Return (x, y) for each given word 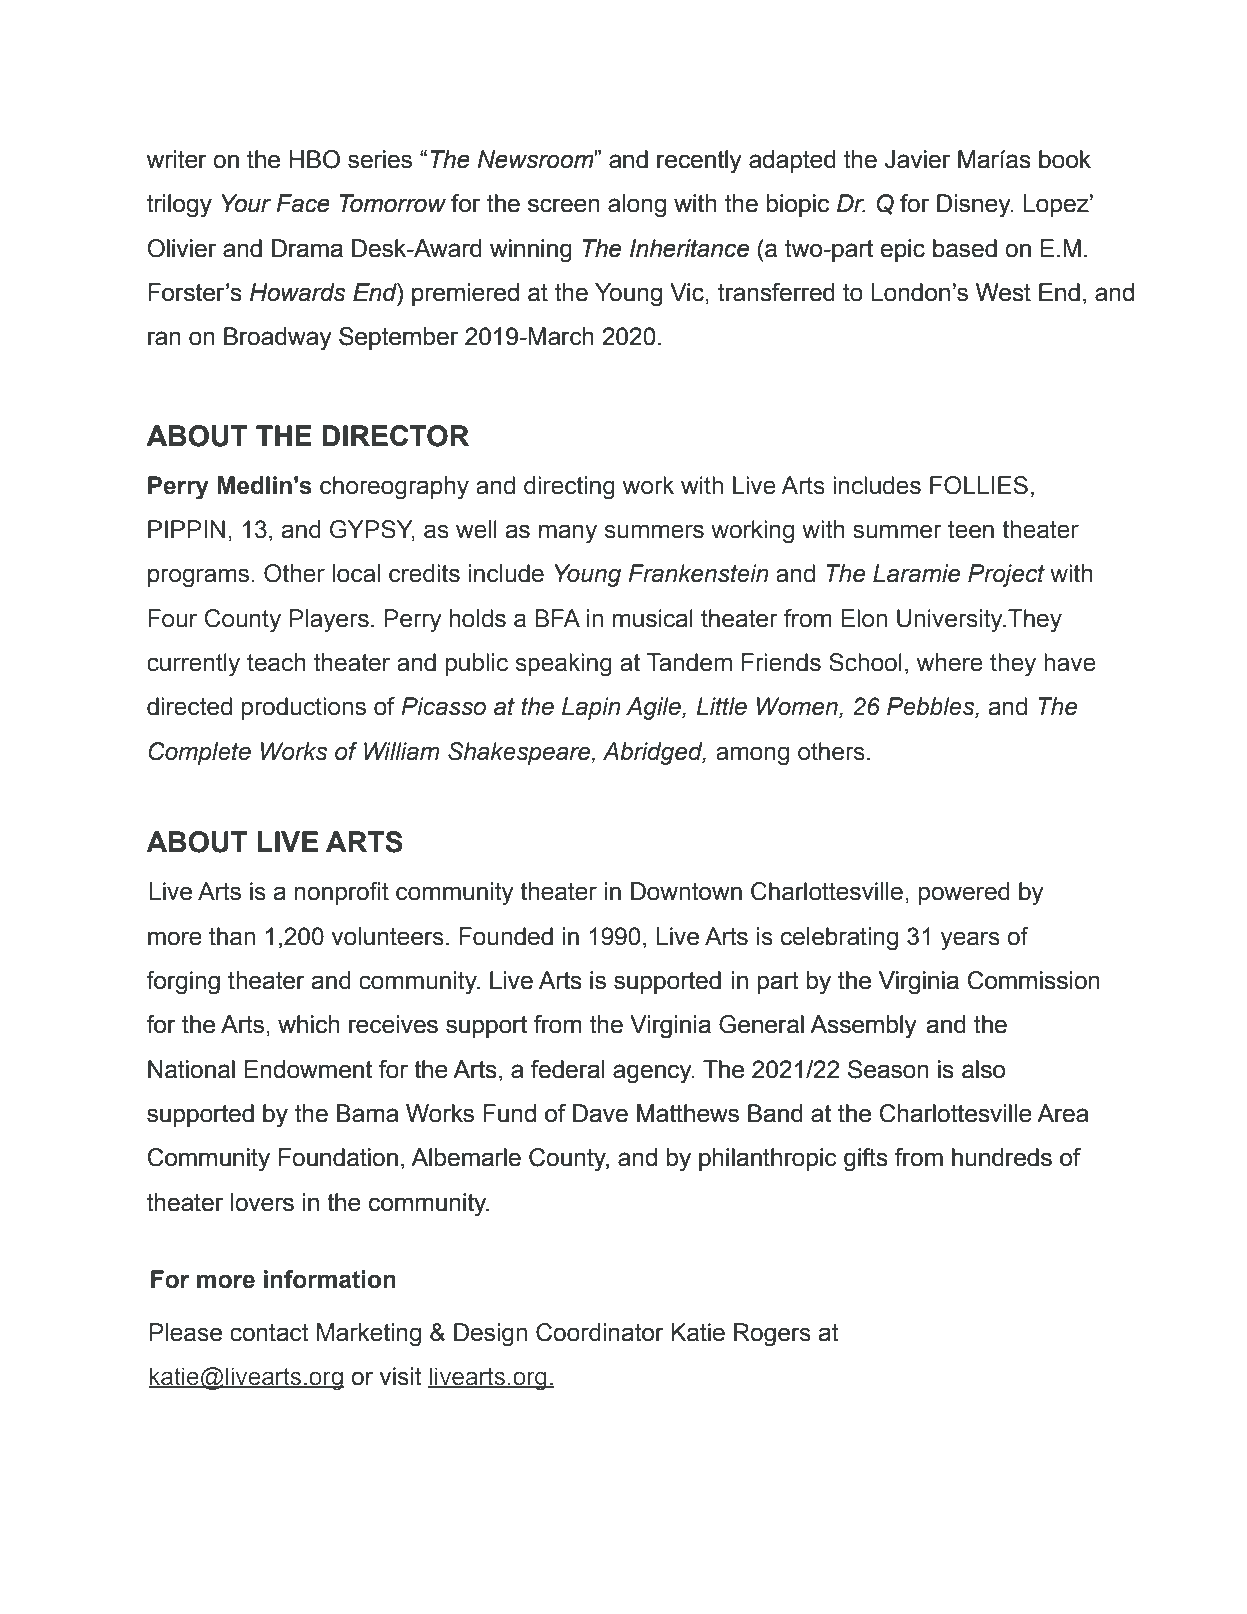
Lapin (591, 708)
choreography (394, 488)
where (950, 662)
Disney (975, 206)
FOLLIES (979, 485)
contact (269, 1333)
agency (653, 1074)
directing (569, 488)
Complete (200, 753)
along (637, 206)
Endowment (308, 1069)
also (983, 1069)
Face (303, 203)
